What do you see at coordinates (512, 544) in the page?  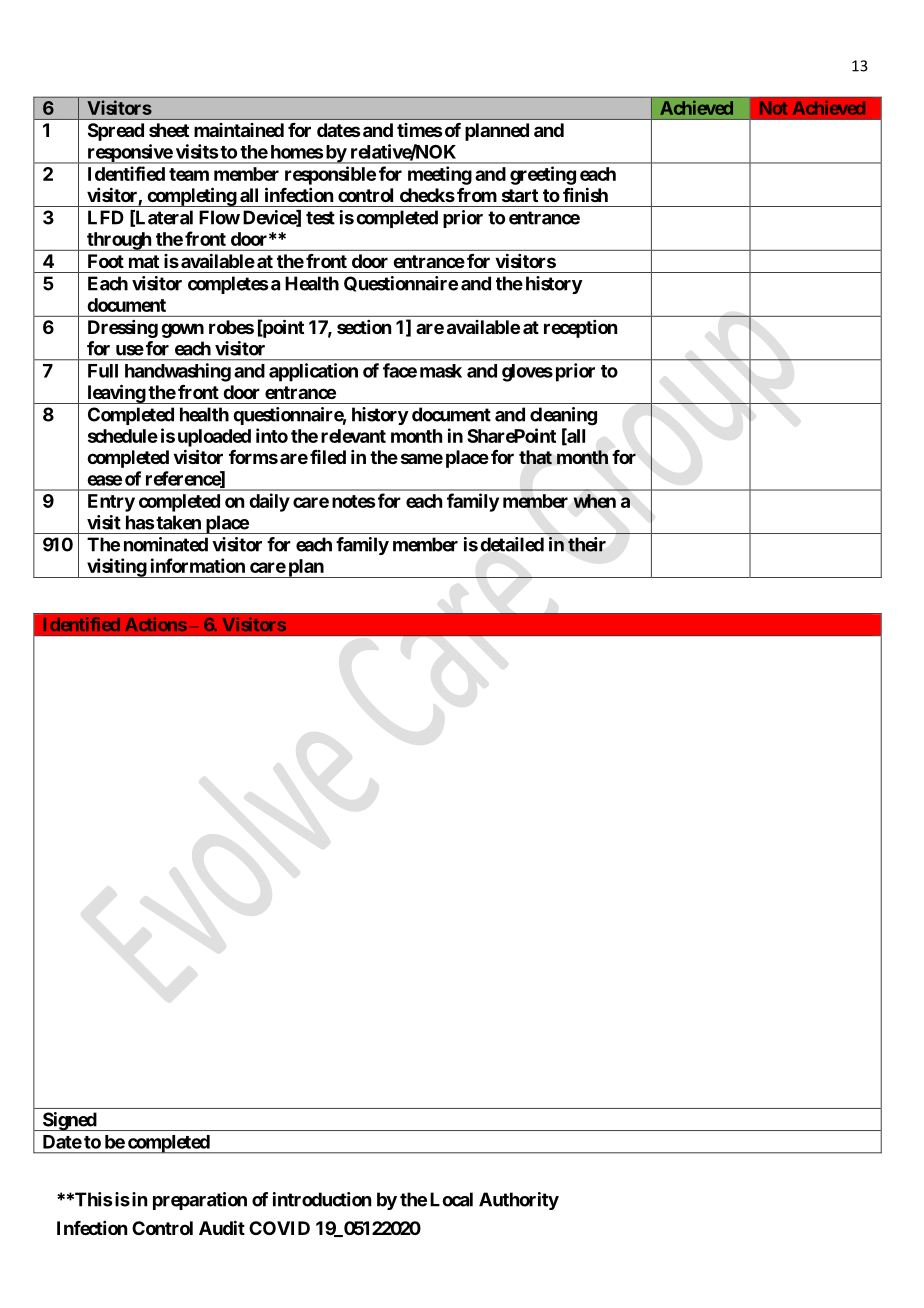 I see `detailed` at bounding box center [512, 544].
